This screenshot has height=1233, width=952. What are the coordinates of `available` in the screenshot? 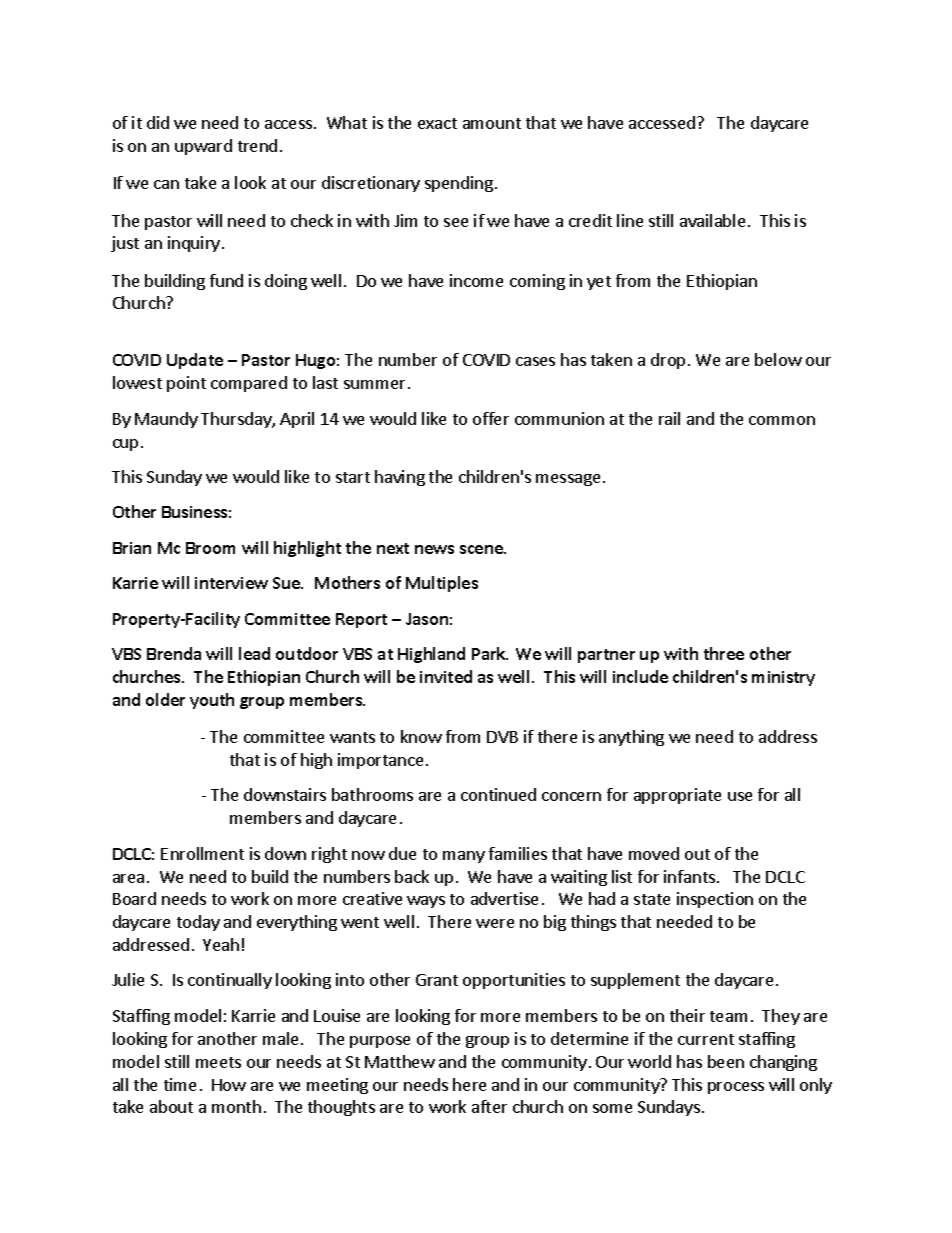 It's located at (712, 220).
